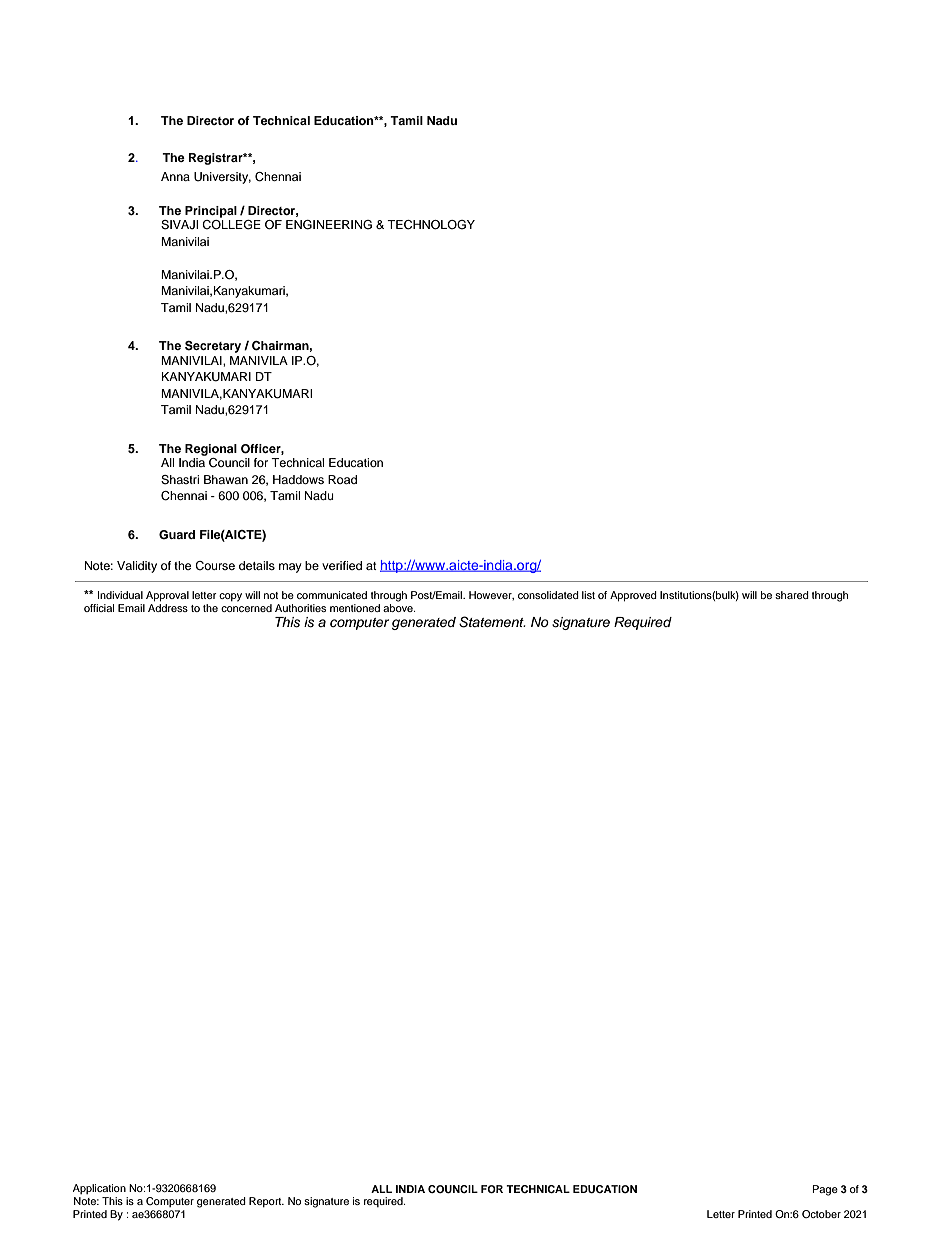 The width and height of the screenshot is (952, 1233). What do you see at coordinates (431, 225) in the screenshot?
I see `TECHNOLOGY` at bounding box center [431, 225].
